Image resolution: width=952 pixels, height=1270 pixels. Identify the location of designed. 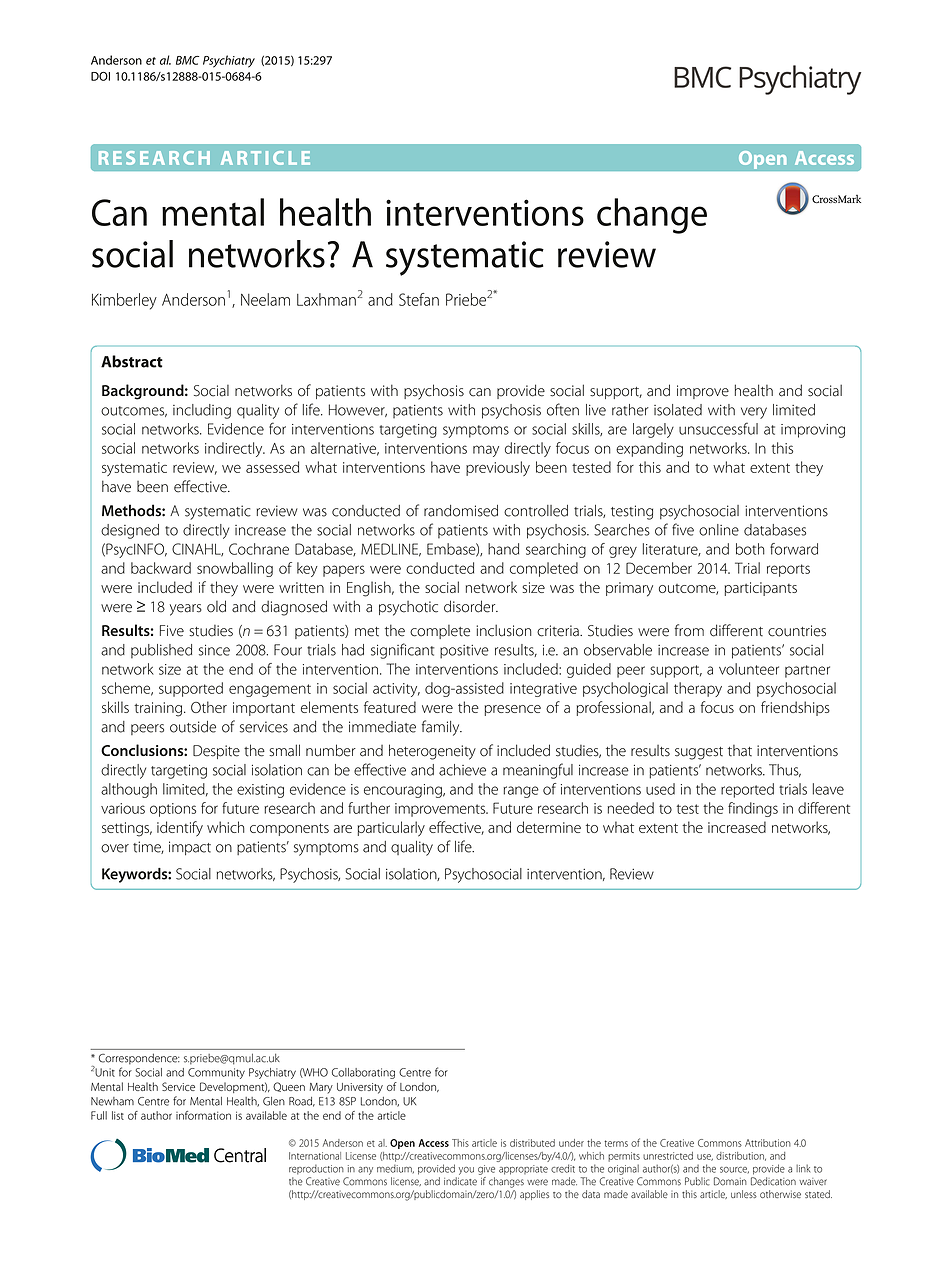
(130, 531).
